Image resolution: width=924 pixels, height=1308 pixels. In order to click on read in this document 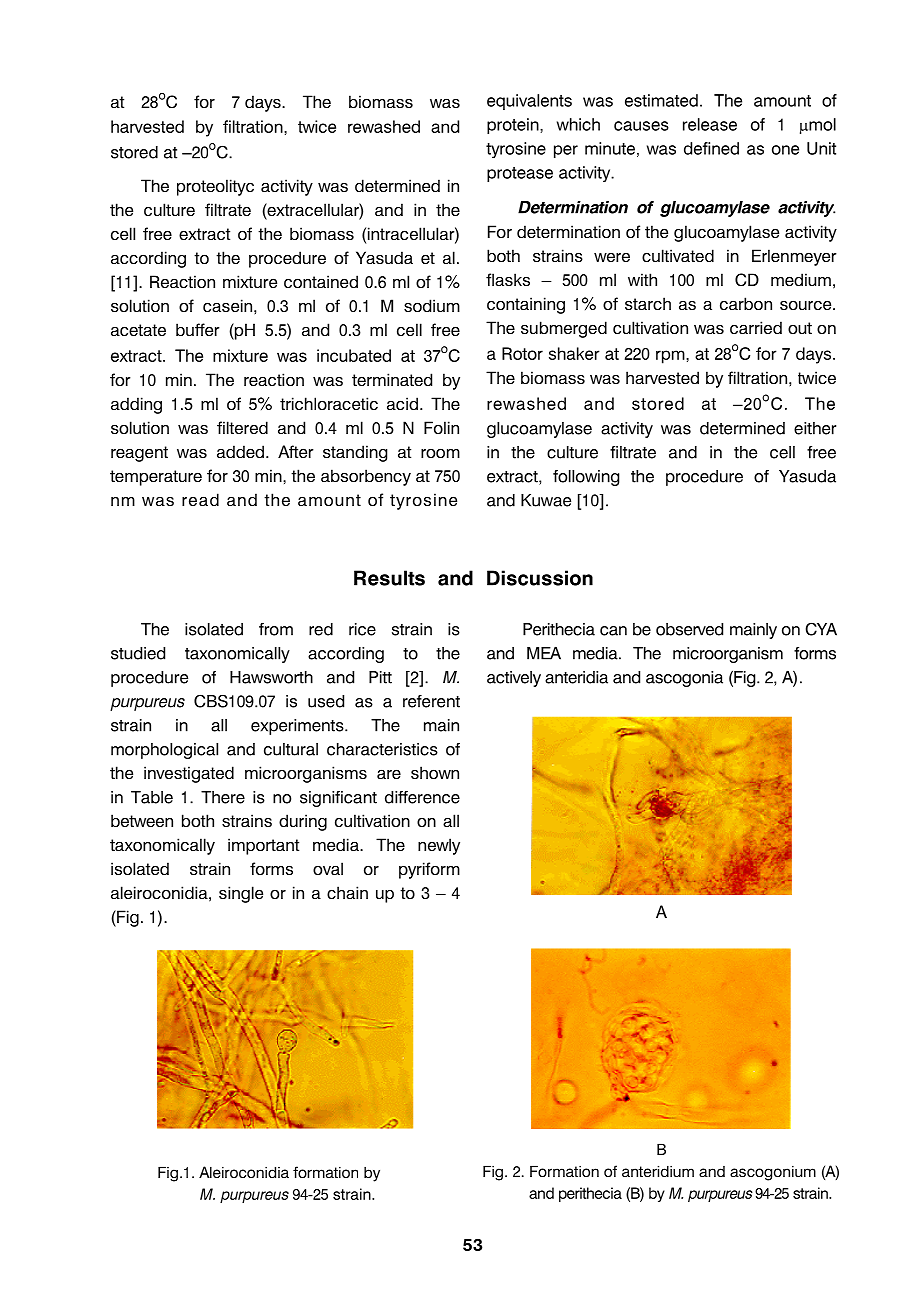, I will do `click(200, 499)`.
